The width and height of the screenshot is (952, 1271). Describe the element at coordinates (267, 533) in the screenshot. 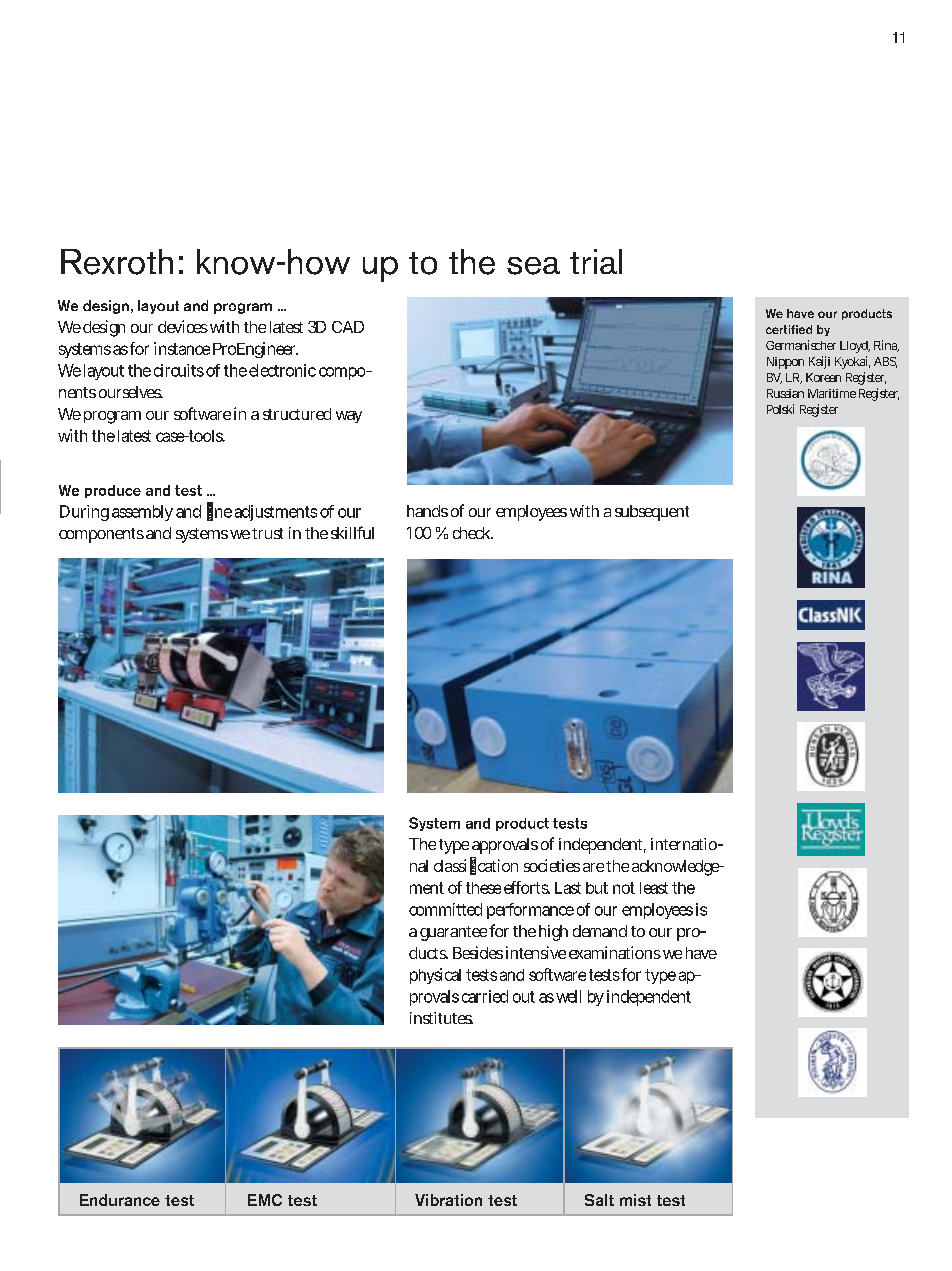

I see `trust` at that location.
